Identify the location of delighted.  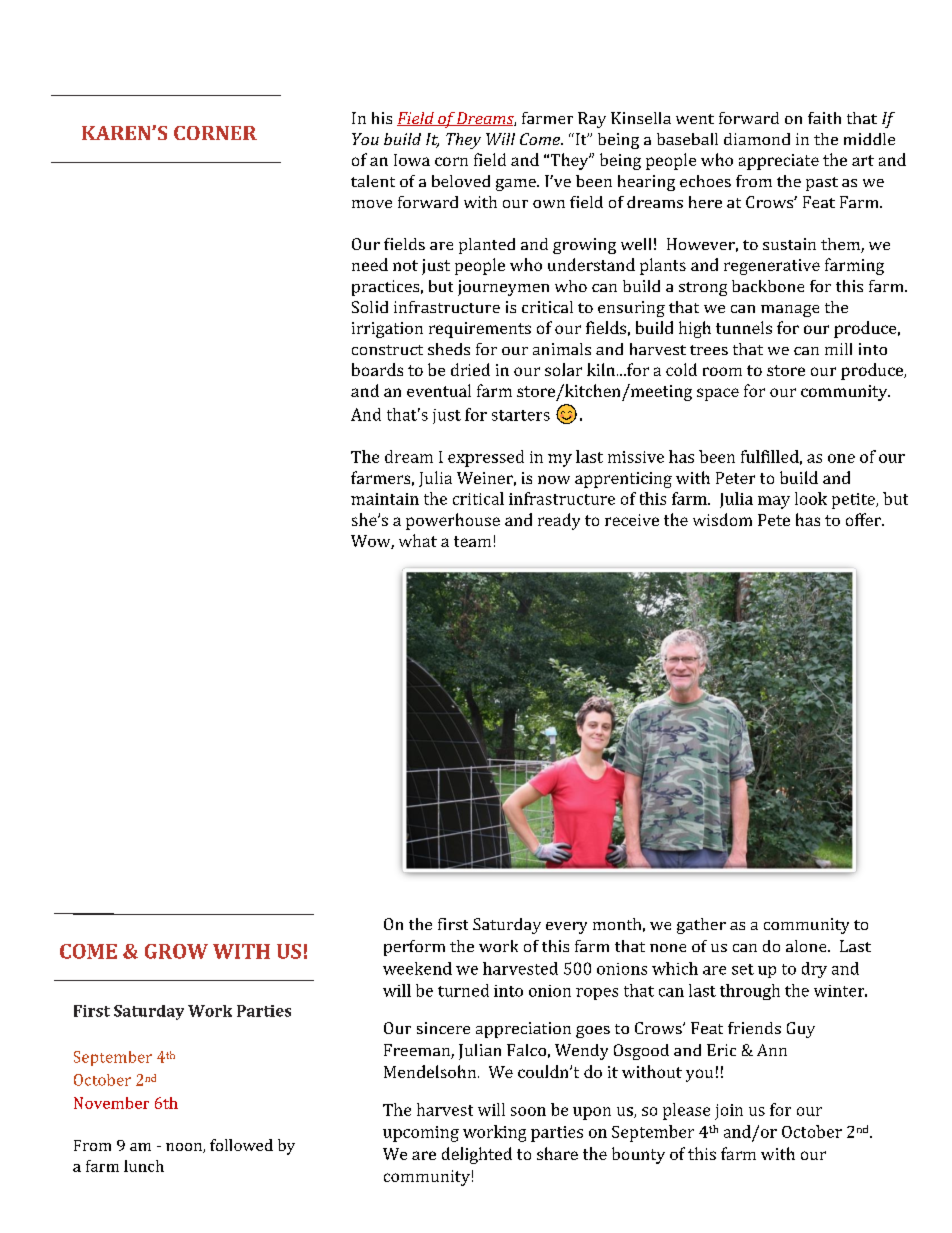
(477, 1155).
